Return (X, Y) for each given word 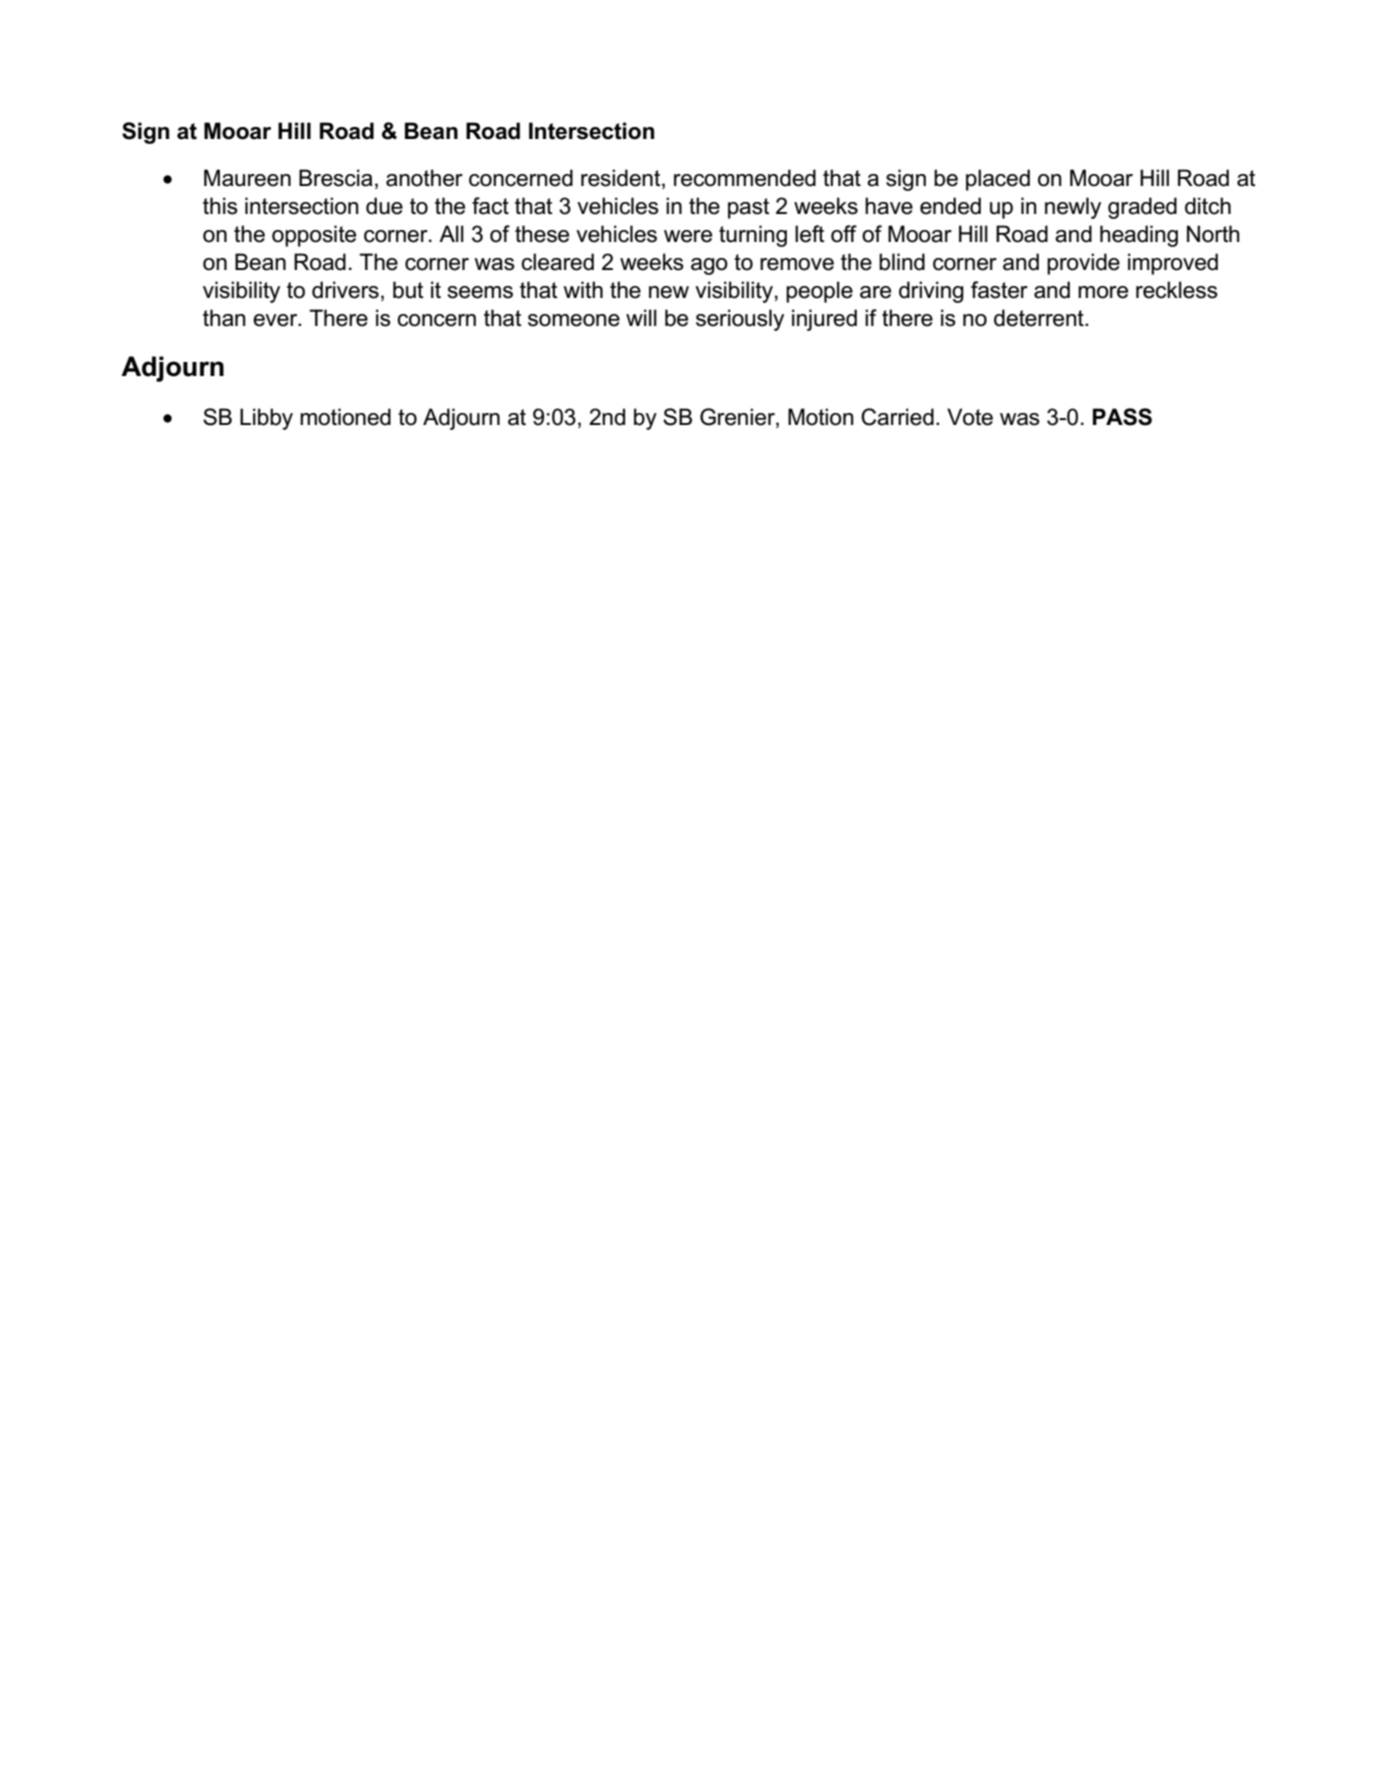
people (819, 292)
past (748, 208)
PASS (1122, 417)
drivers (345, 290)
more (1103, 292)
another (424, 178)
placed (998, 180)
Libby (266, 419)
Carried (897, 417)
